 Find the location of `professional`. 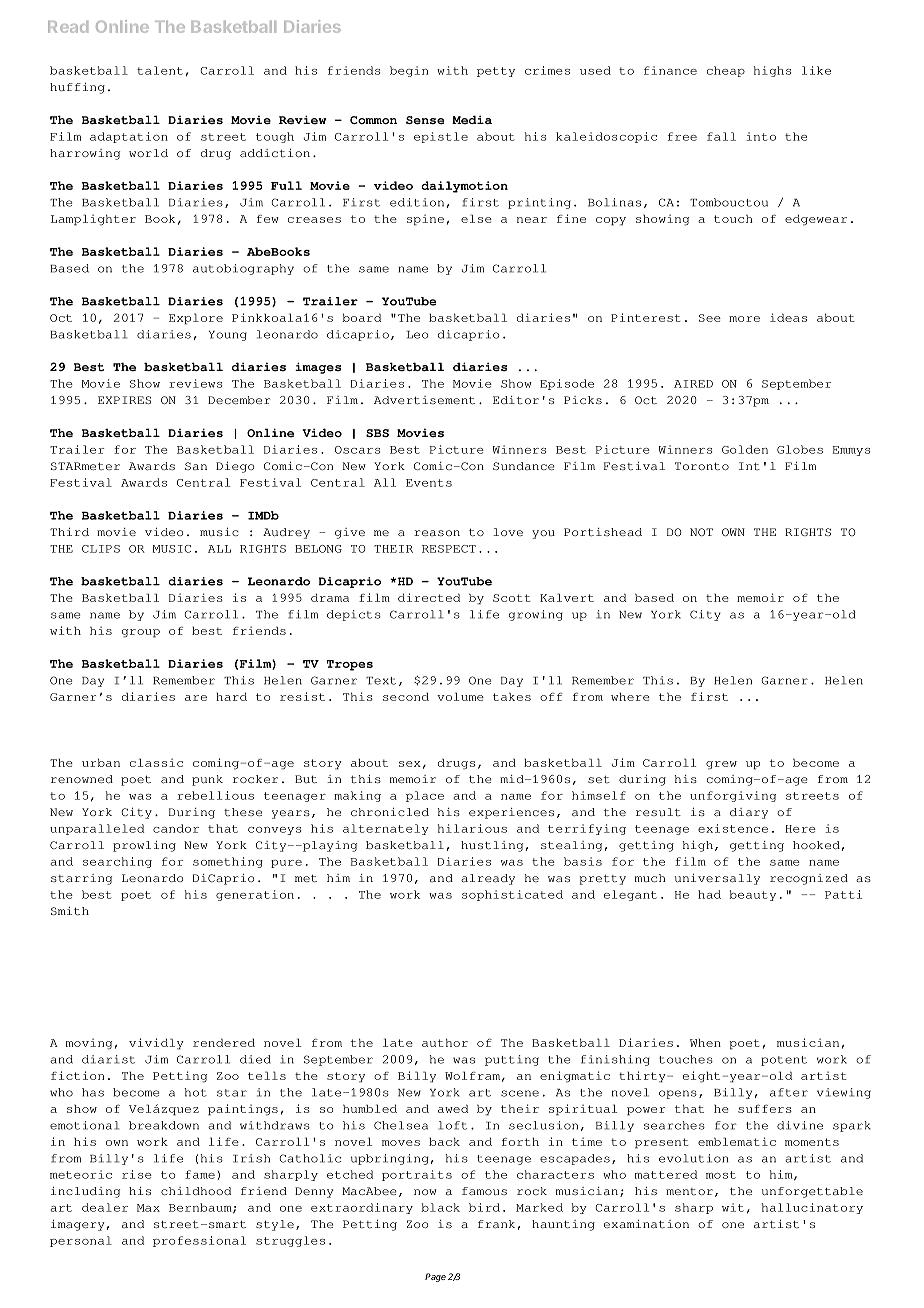

professional is located at coordinates (199, 1241).
